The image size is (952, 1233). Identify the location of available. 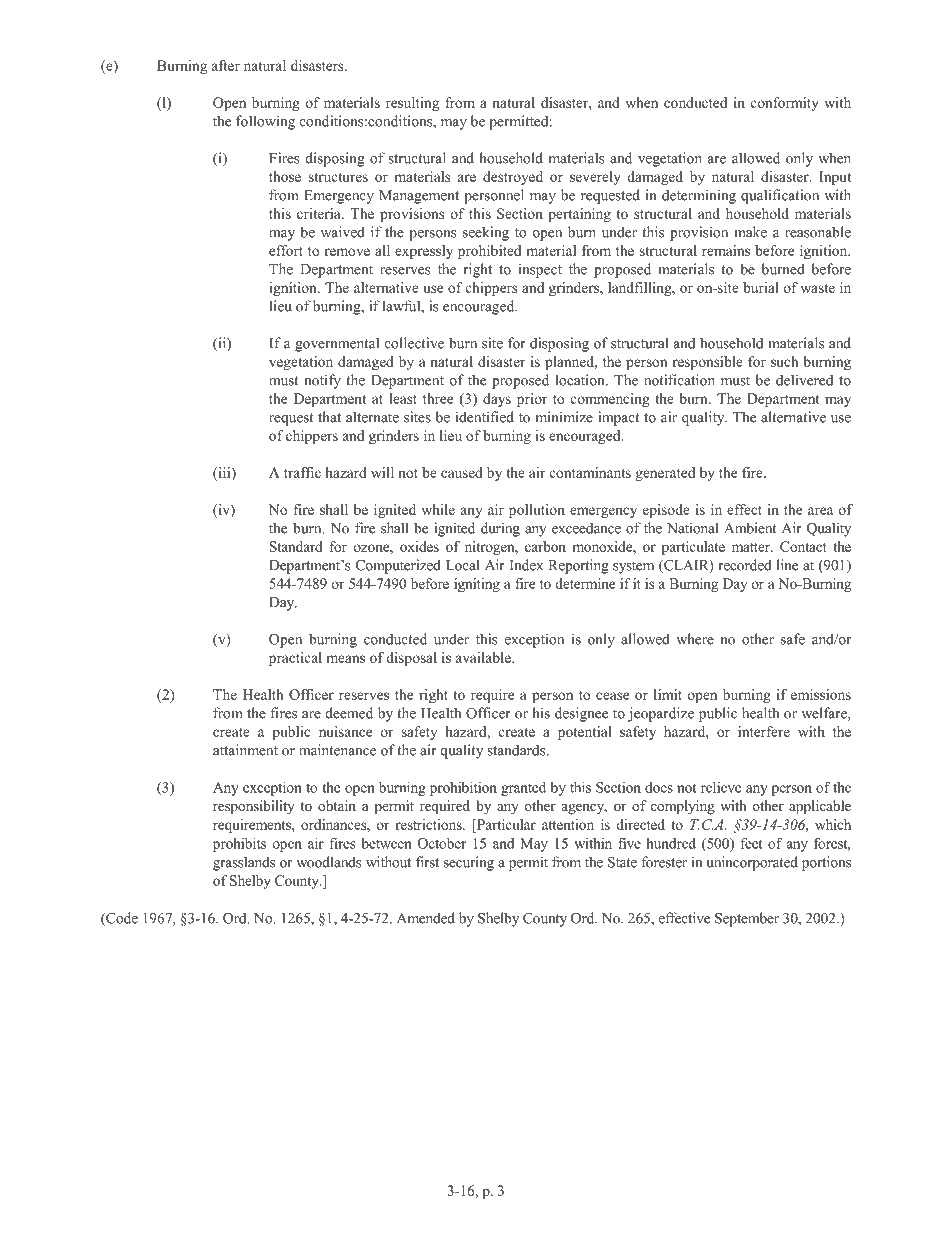
(484, 657).
